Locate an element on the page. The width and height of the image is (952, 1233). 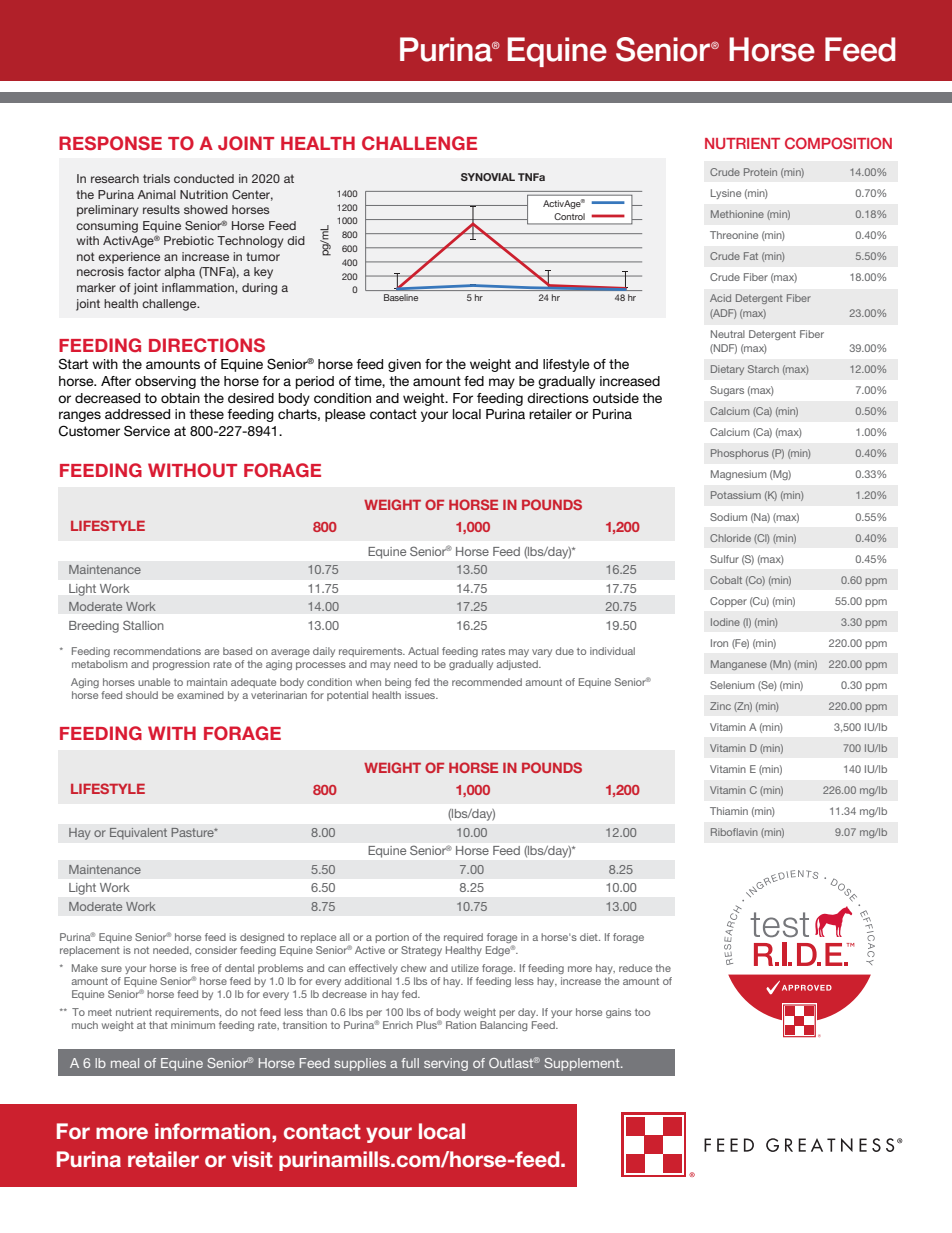
visit is located at coordinates (252, 1159).
